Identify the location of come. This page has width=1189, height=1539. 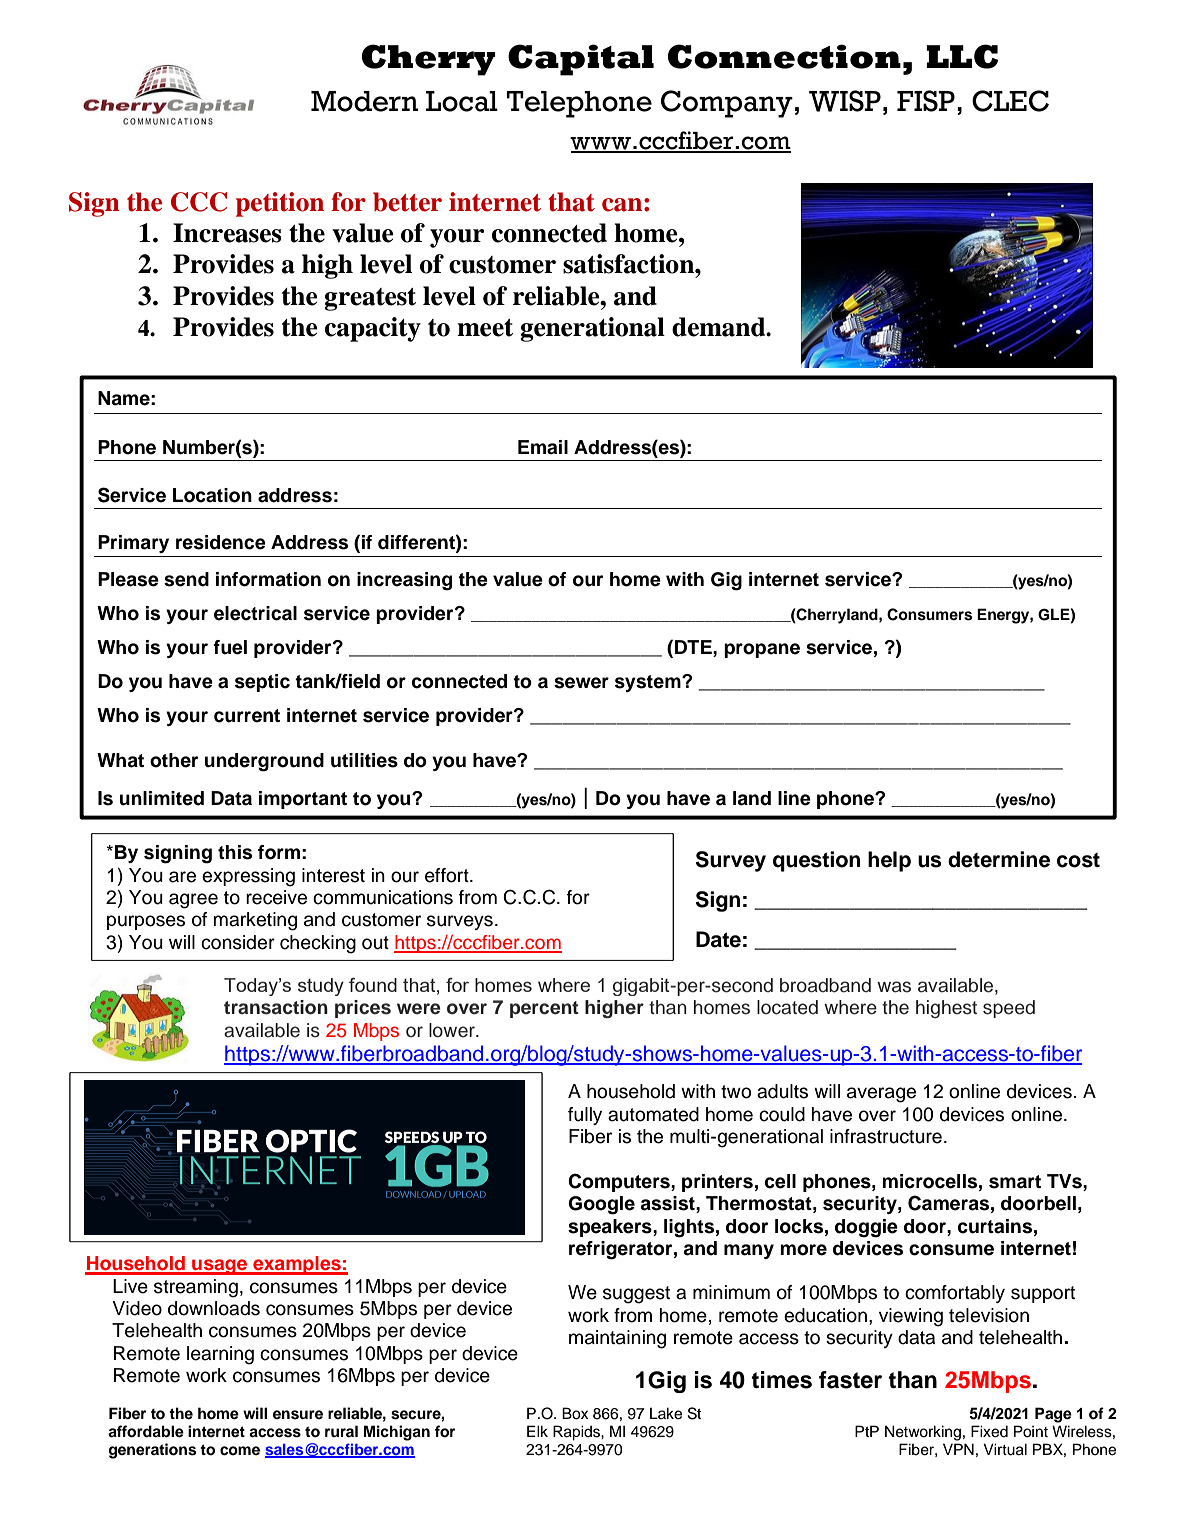
(240, 1451).
